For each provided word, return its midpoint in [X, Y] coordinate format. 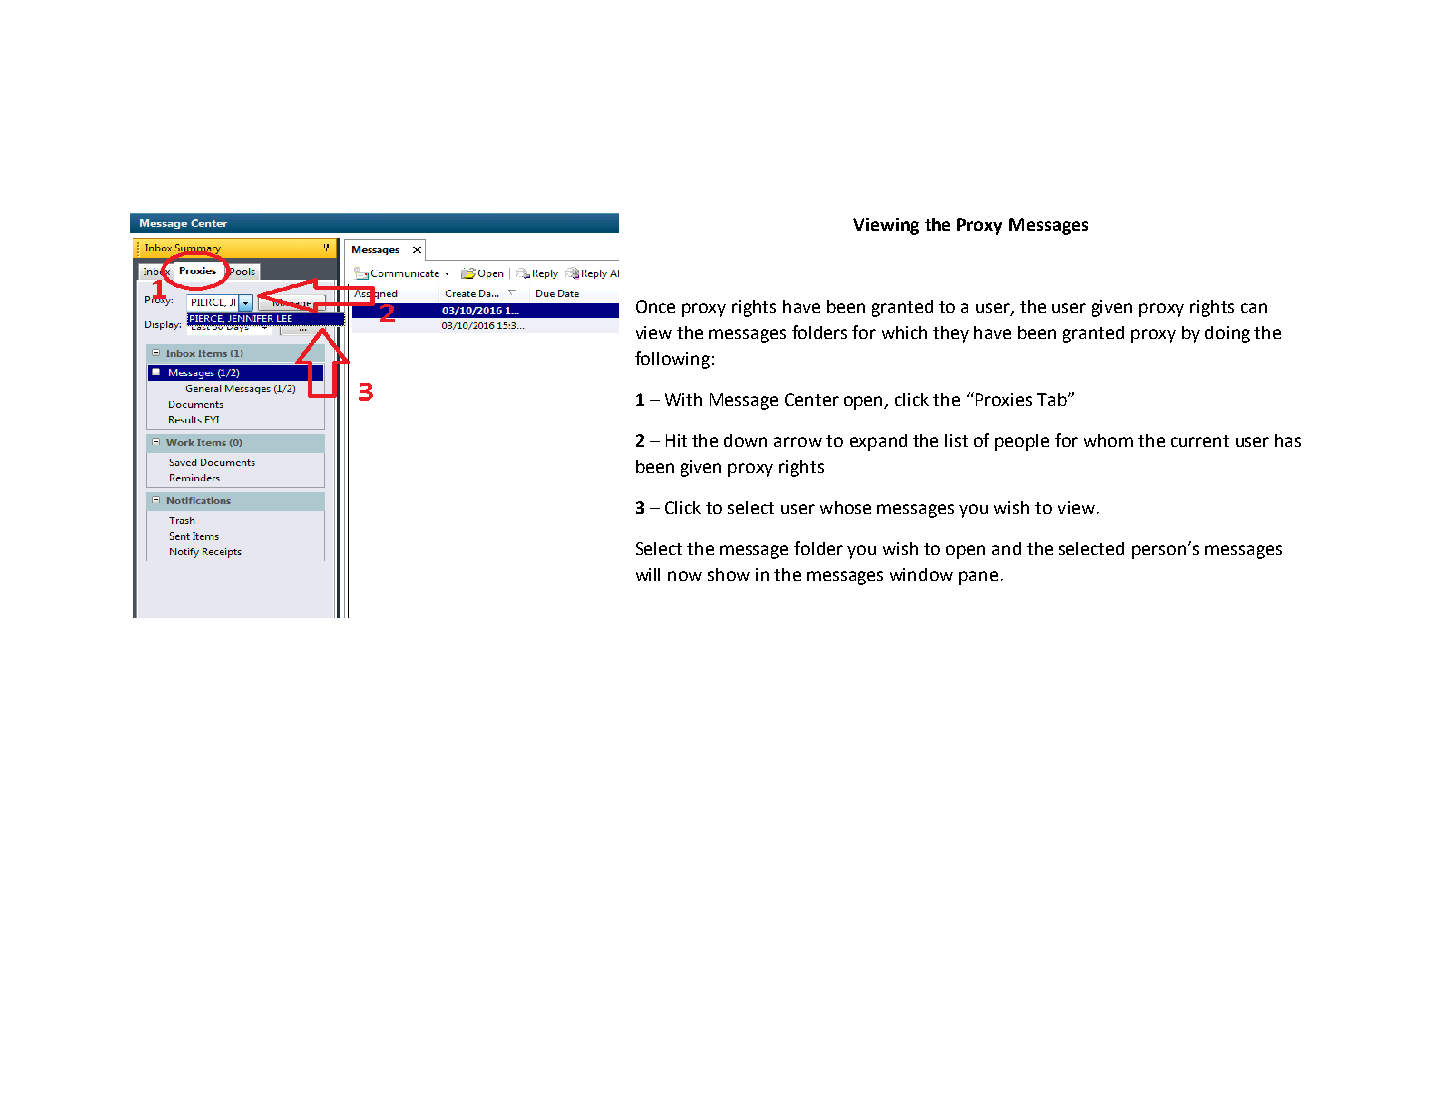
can [1254, 308]
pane [978, 578]
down [745, 440]
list [956, 440]
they [951, 334]
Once [655, 306]
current [1200, 441]
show [729, 574]
